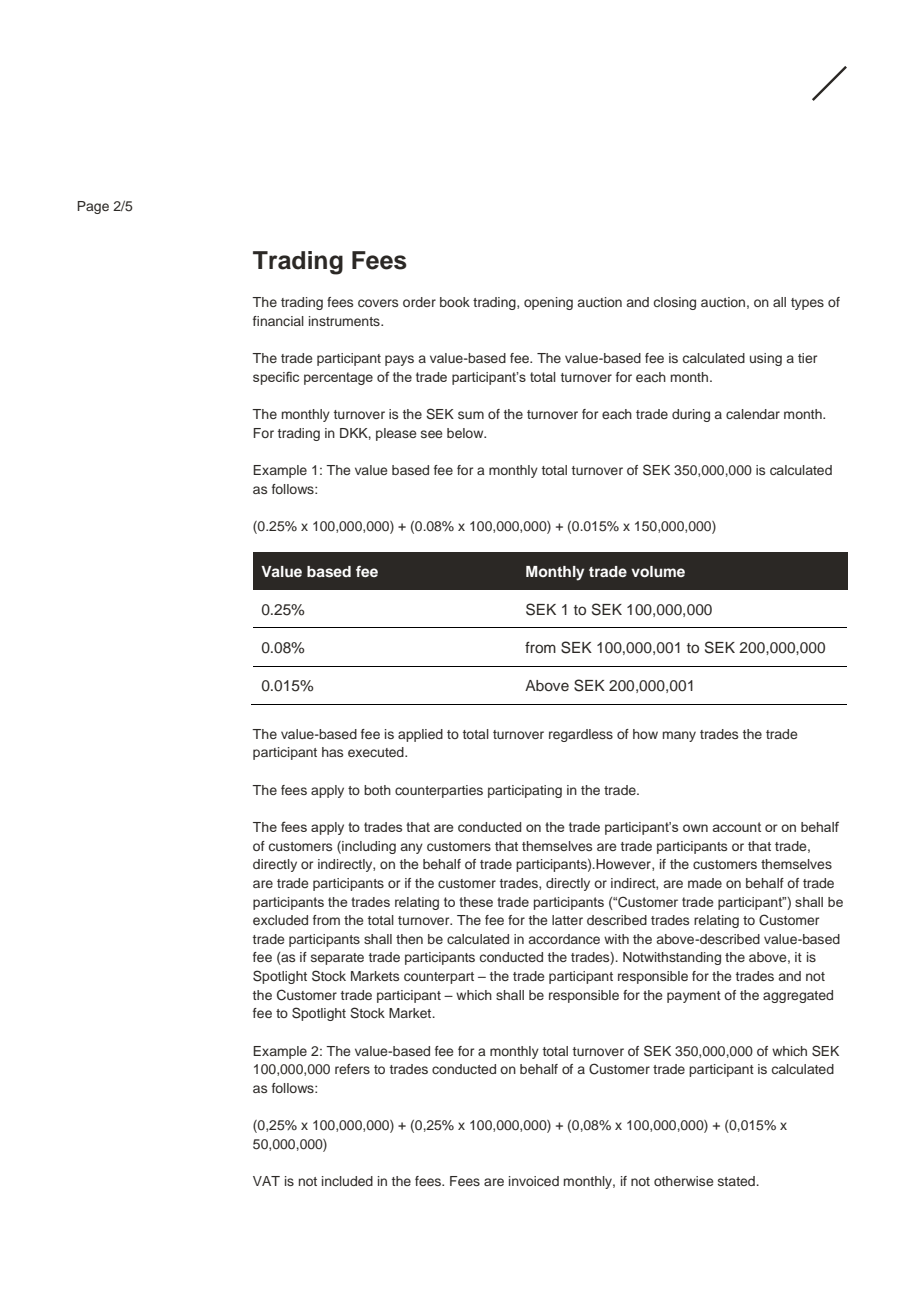 The height and width of the screenshot is (1308, 924). I want to click on many, so click(679, 736).
